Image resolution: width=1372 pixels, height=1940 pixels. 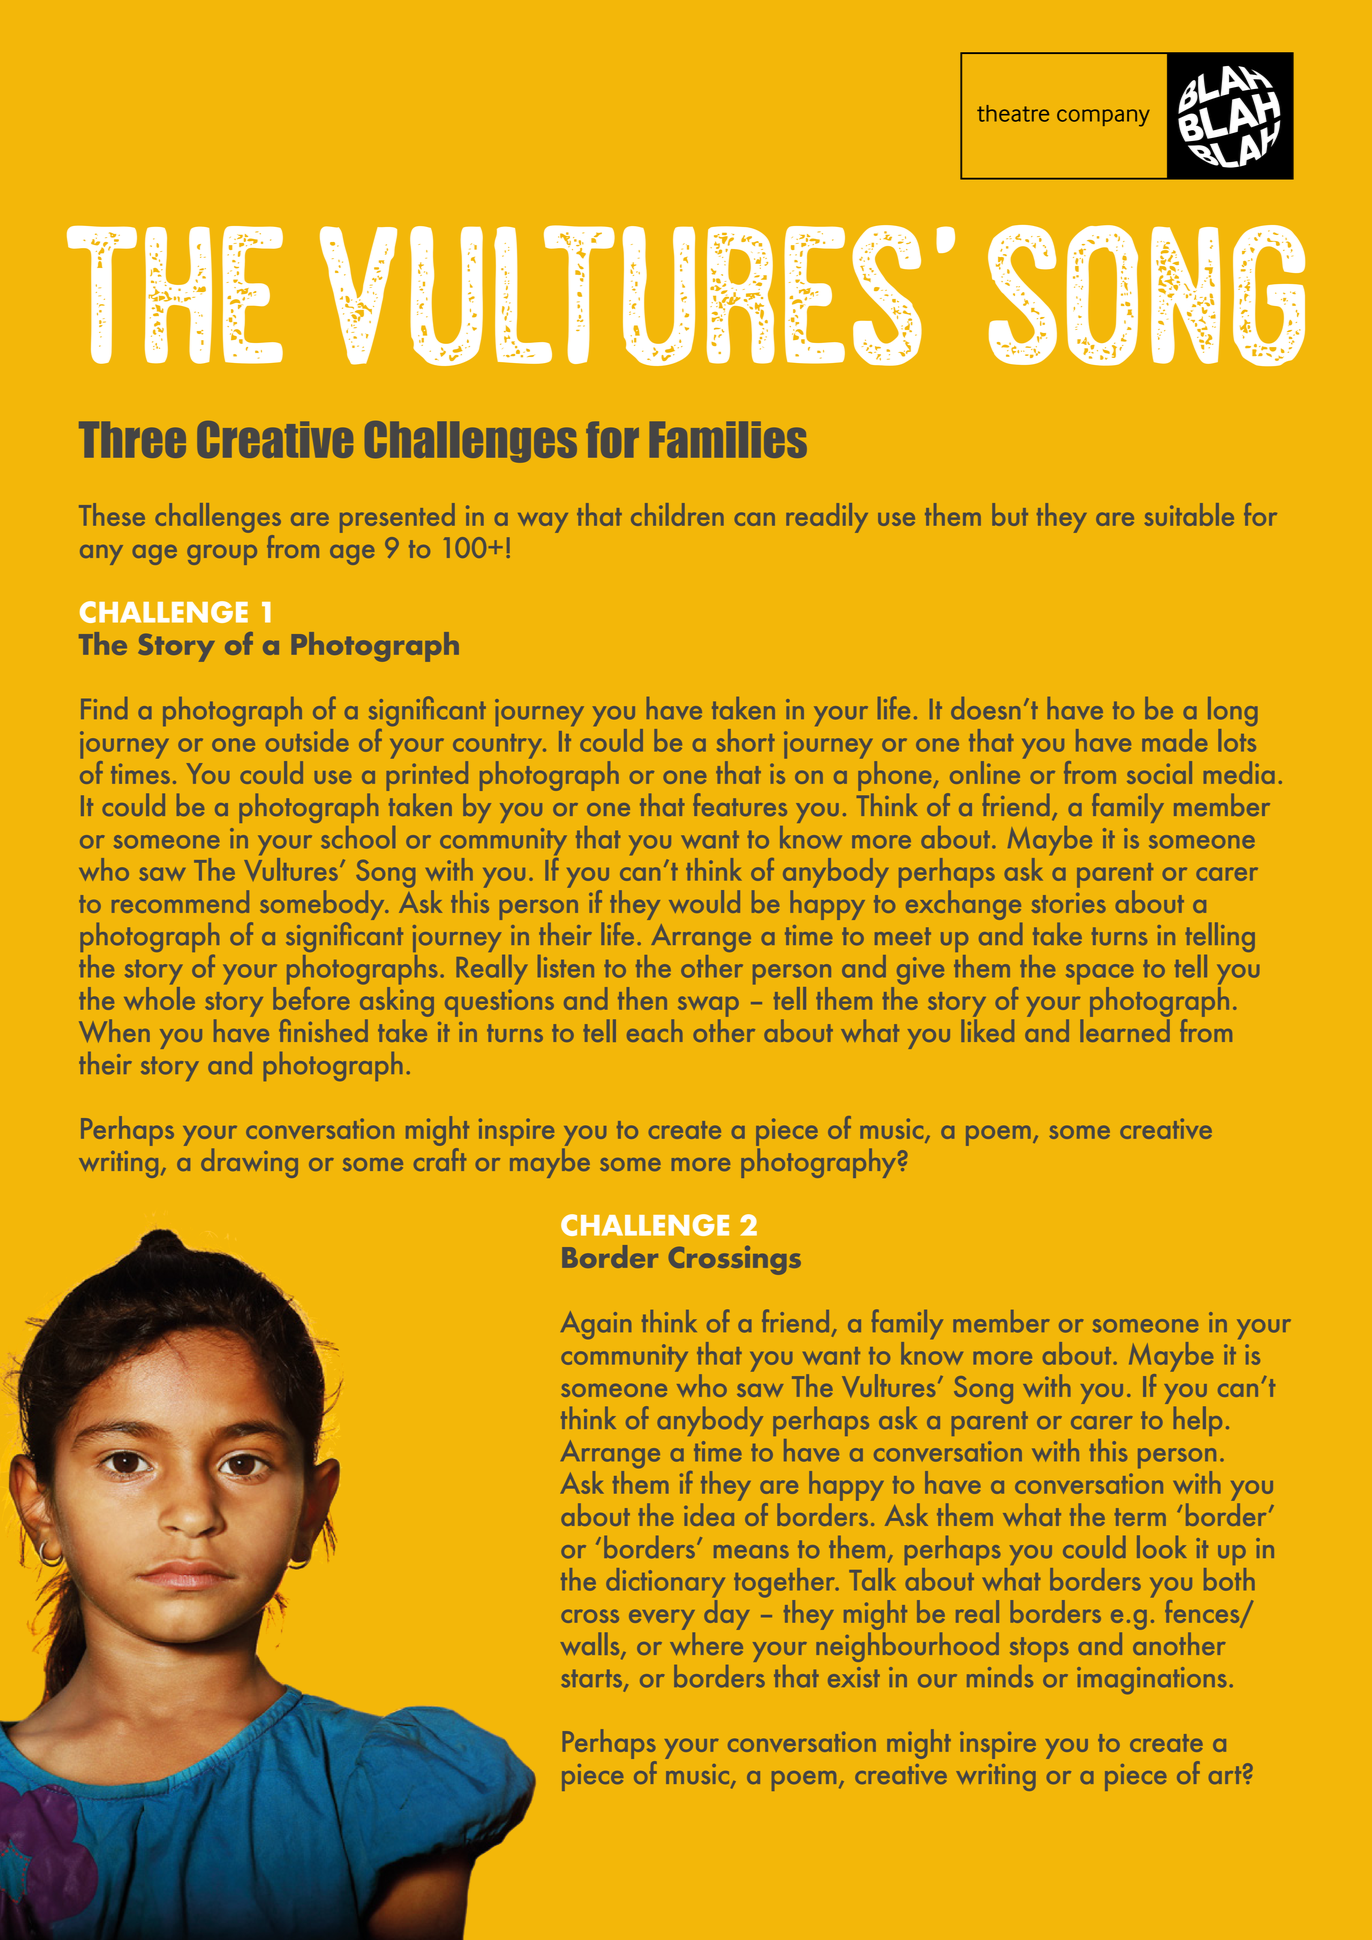 I want to click on each, so click(x=654, y=1030).
